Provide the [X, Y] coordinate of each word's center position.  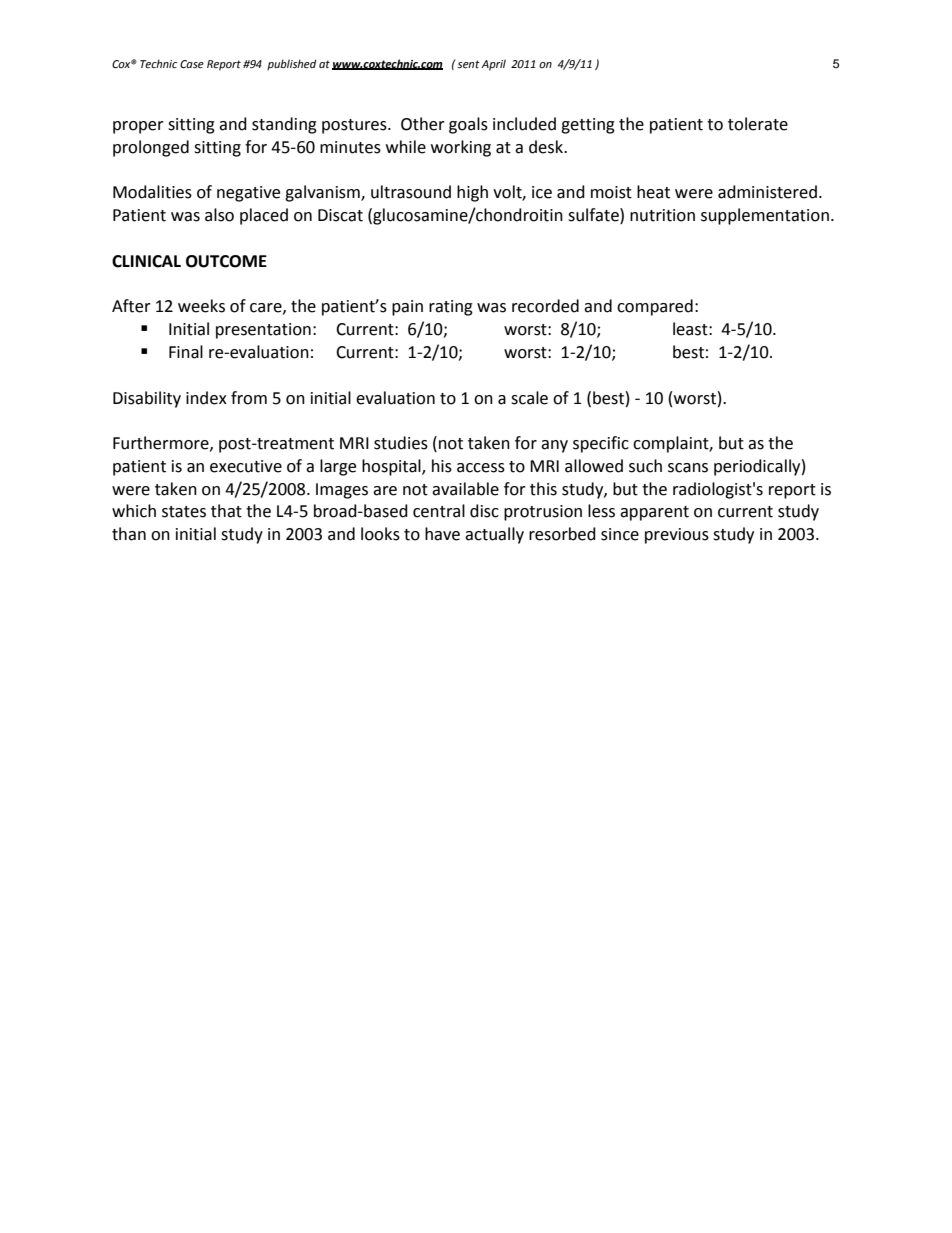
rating [451, 308]
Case [192, 64]
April [493, 65]
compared [655, 307]
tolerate [758, 124]
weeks [201, 306]
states [184, 512]
